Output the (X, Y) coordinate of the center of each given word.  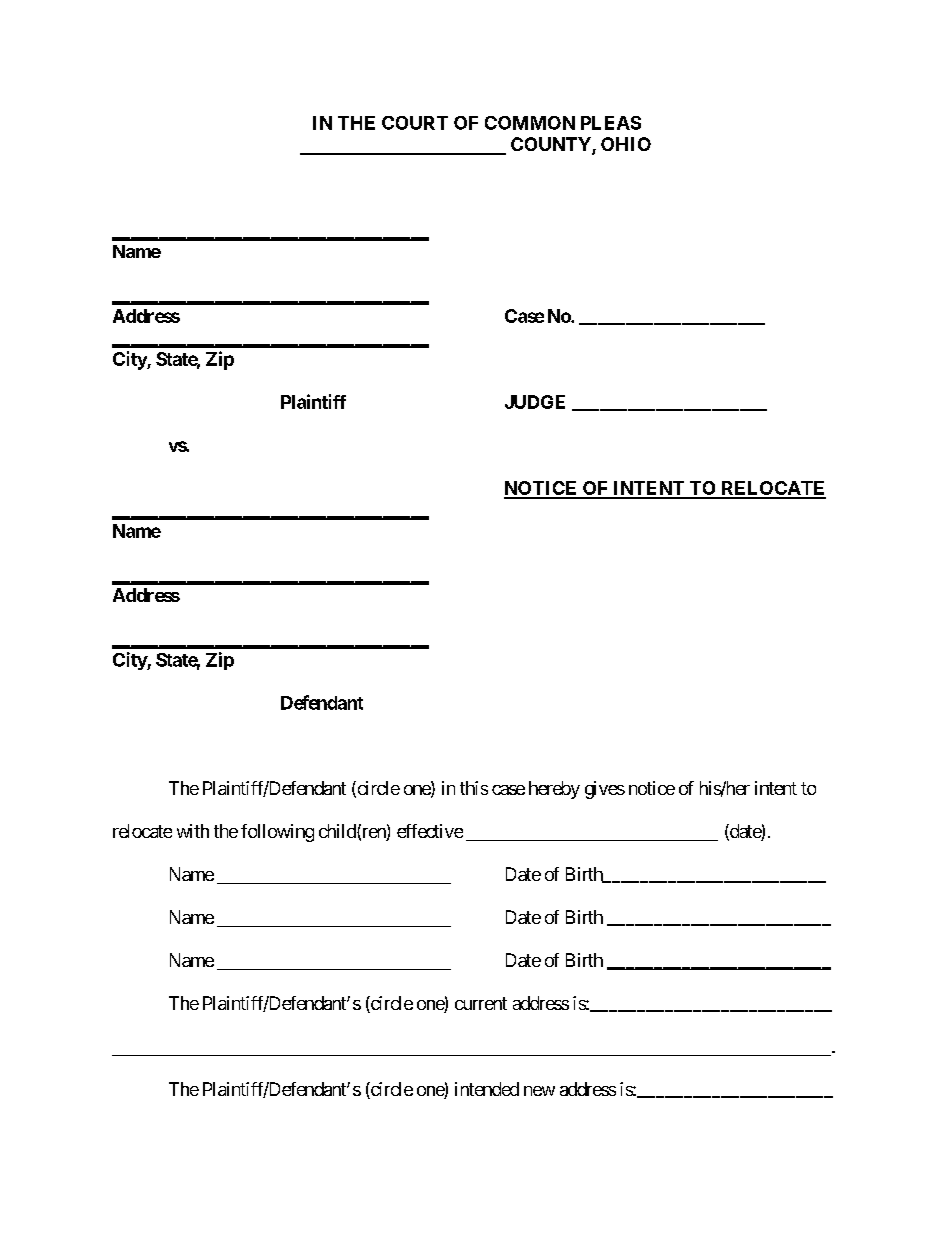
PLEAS (611, 123)
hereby (554, 790)
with (193, 831)
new (539, 1091)
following (277, 833)
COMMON (530, 123)
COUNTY (552, 145)
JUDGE (535, 402)
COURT (415, 123)
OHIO (626, 144)
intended (487, 1089)
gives (605, 790)
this (474, 788)
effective (430, 831)
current (481, 1003)
